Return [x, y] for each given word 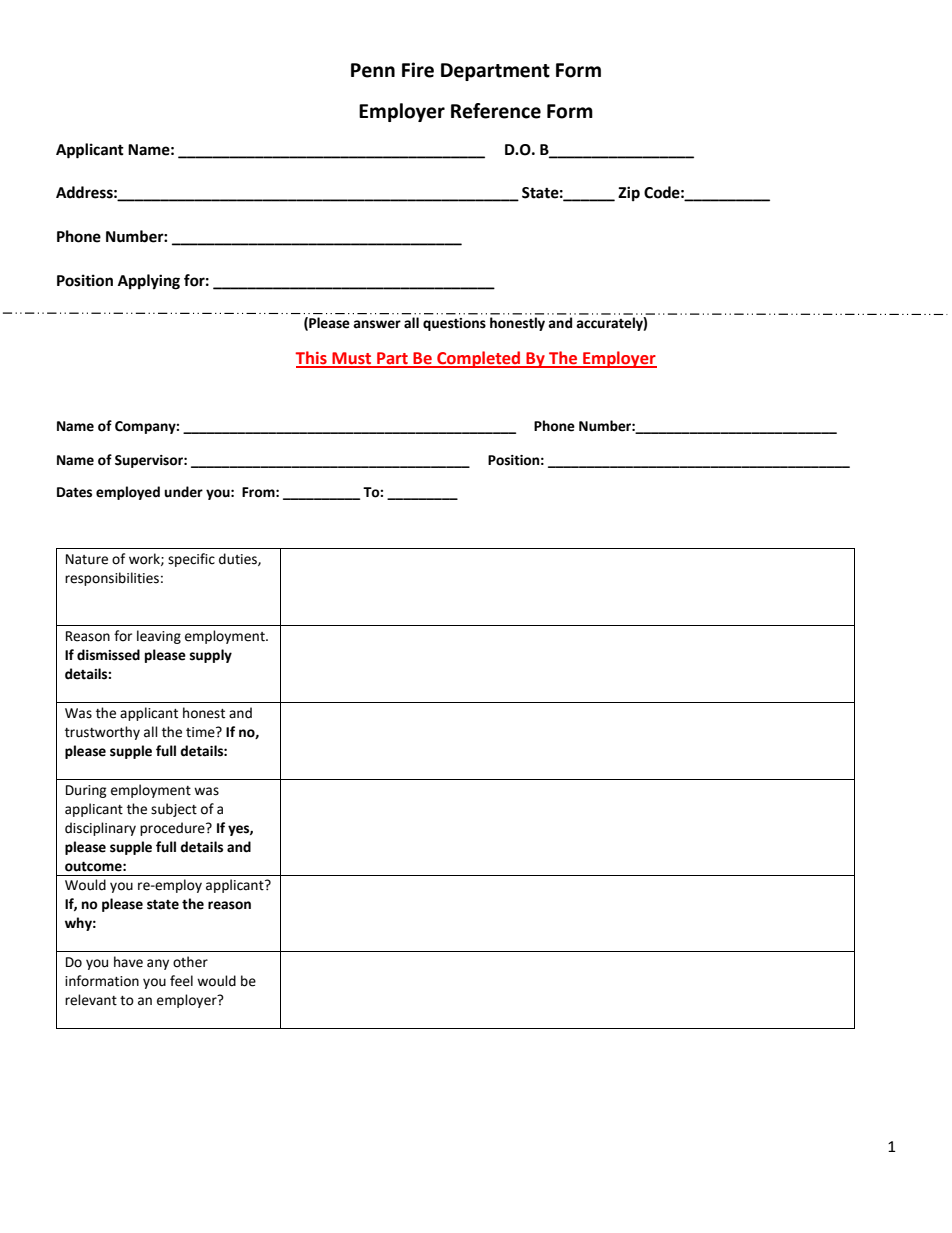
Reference [496, 111]
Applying [149, 282]
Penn [373, 70]
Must [352, 359]
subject [174, 810]
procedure [173, 829]
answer [377, 324]
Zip [629, 194]
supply [211, 656]
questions [454, 324]
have [128, 962]
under [183, 492]
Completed [479, 359]
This [312, 359]
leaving [159, 637]
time [201, 732]
